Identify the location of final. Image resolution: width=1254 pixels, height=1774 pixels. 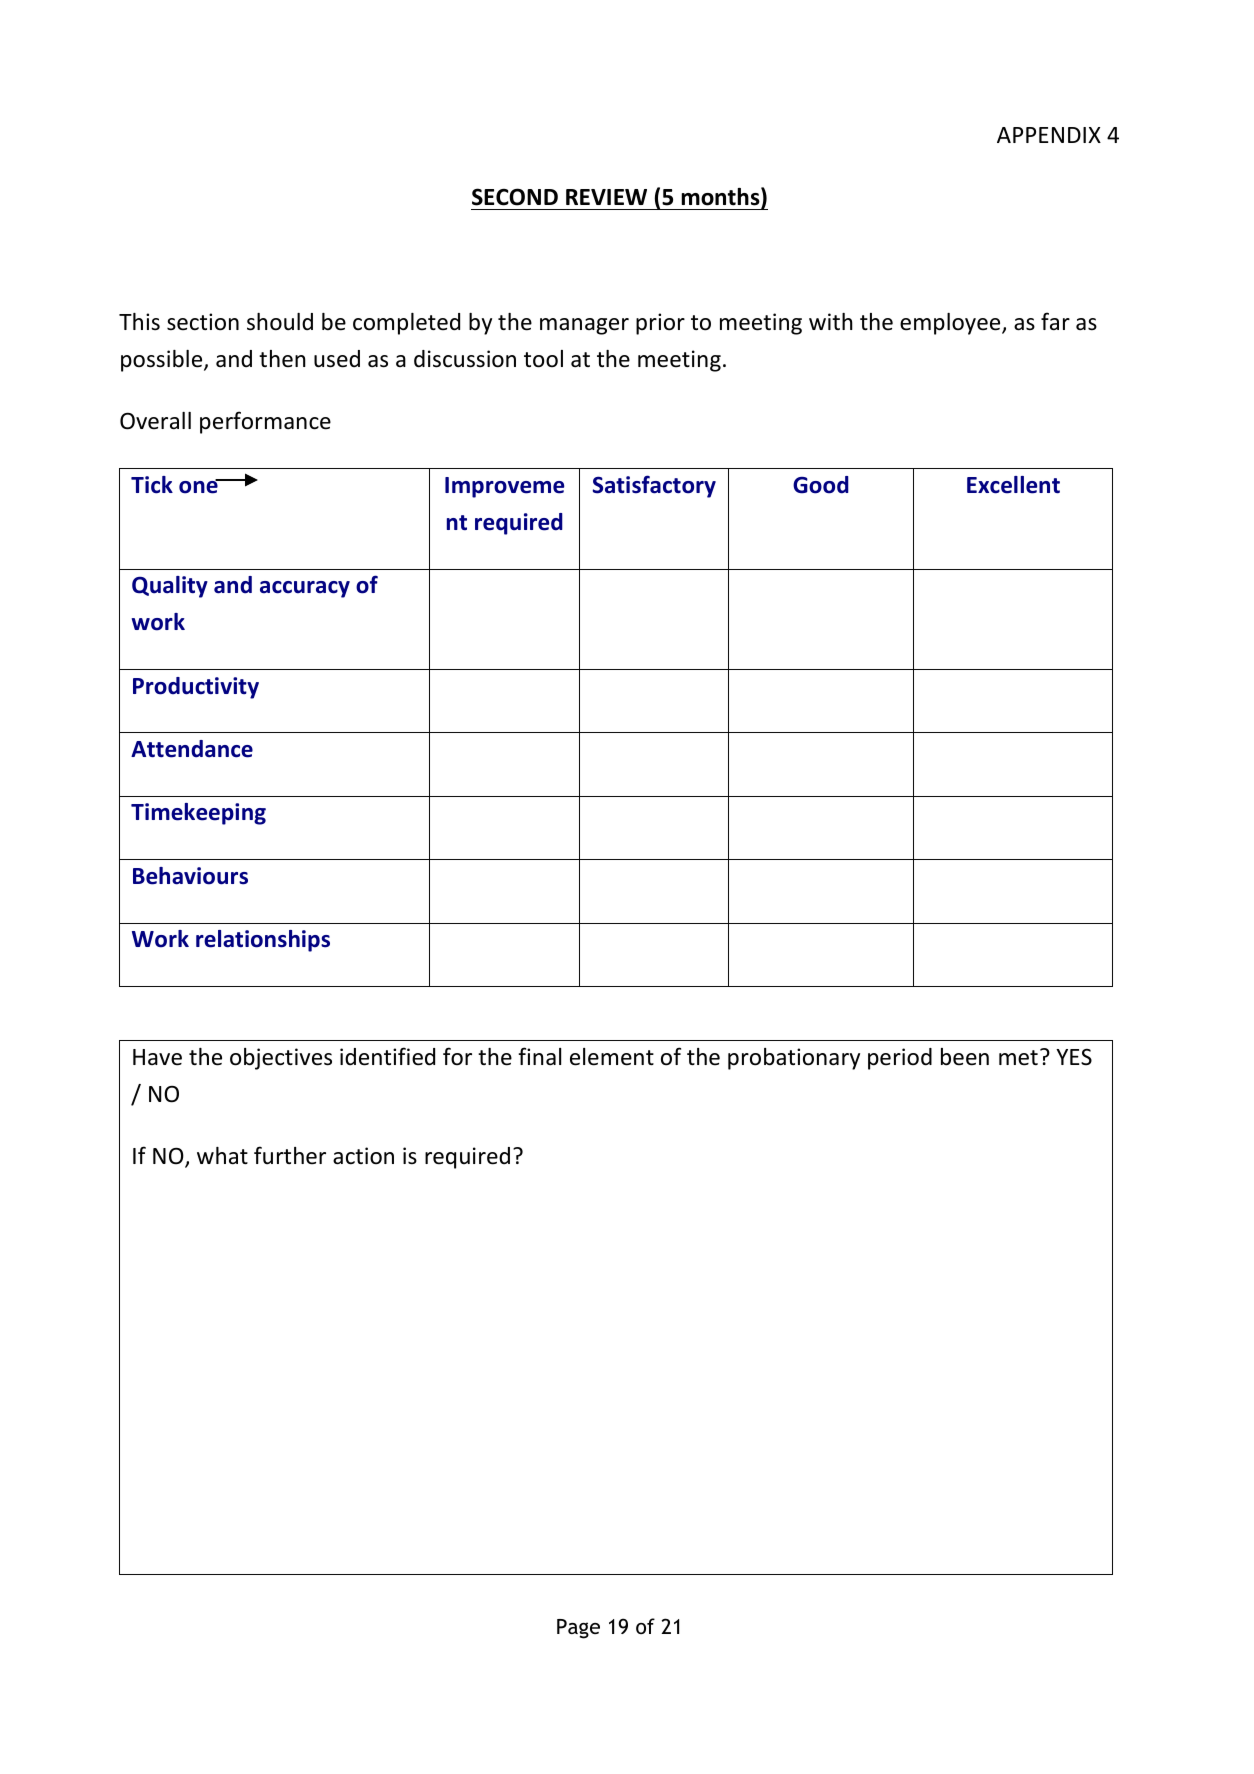
(539, 1056).
